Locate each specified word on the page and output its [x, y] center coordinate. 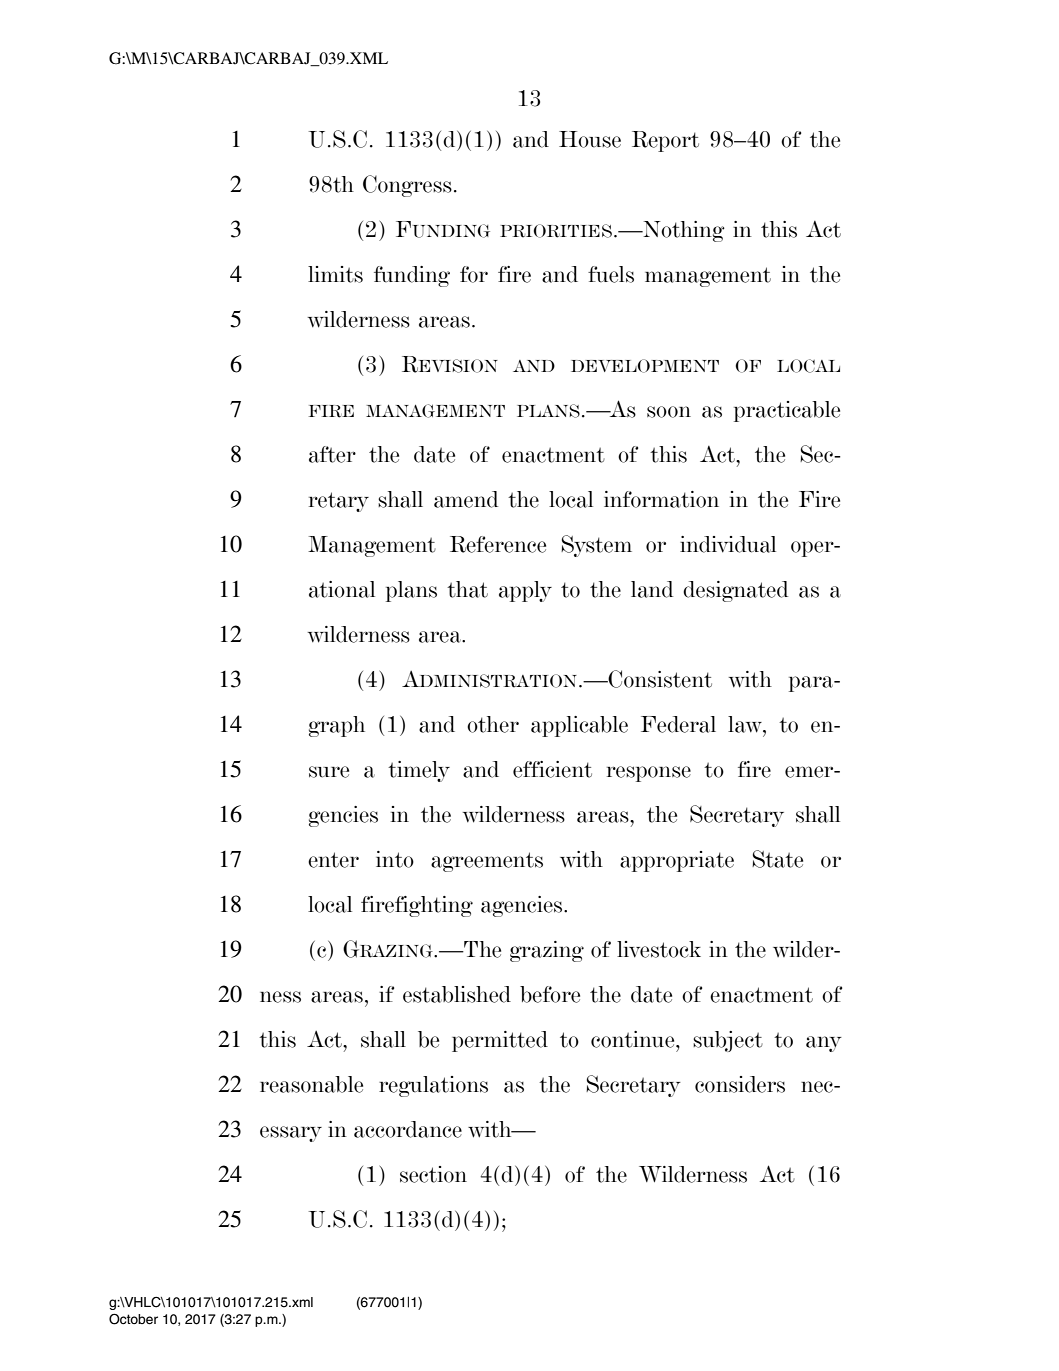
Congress [407, 186]
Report [665, 141]
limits [335, 274]
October [133, 1319]
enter [333, 860]
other [493, 724]
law [746, 724]
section [433, 1174]
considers [740, 1084]
